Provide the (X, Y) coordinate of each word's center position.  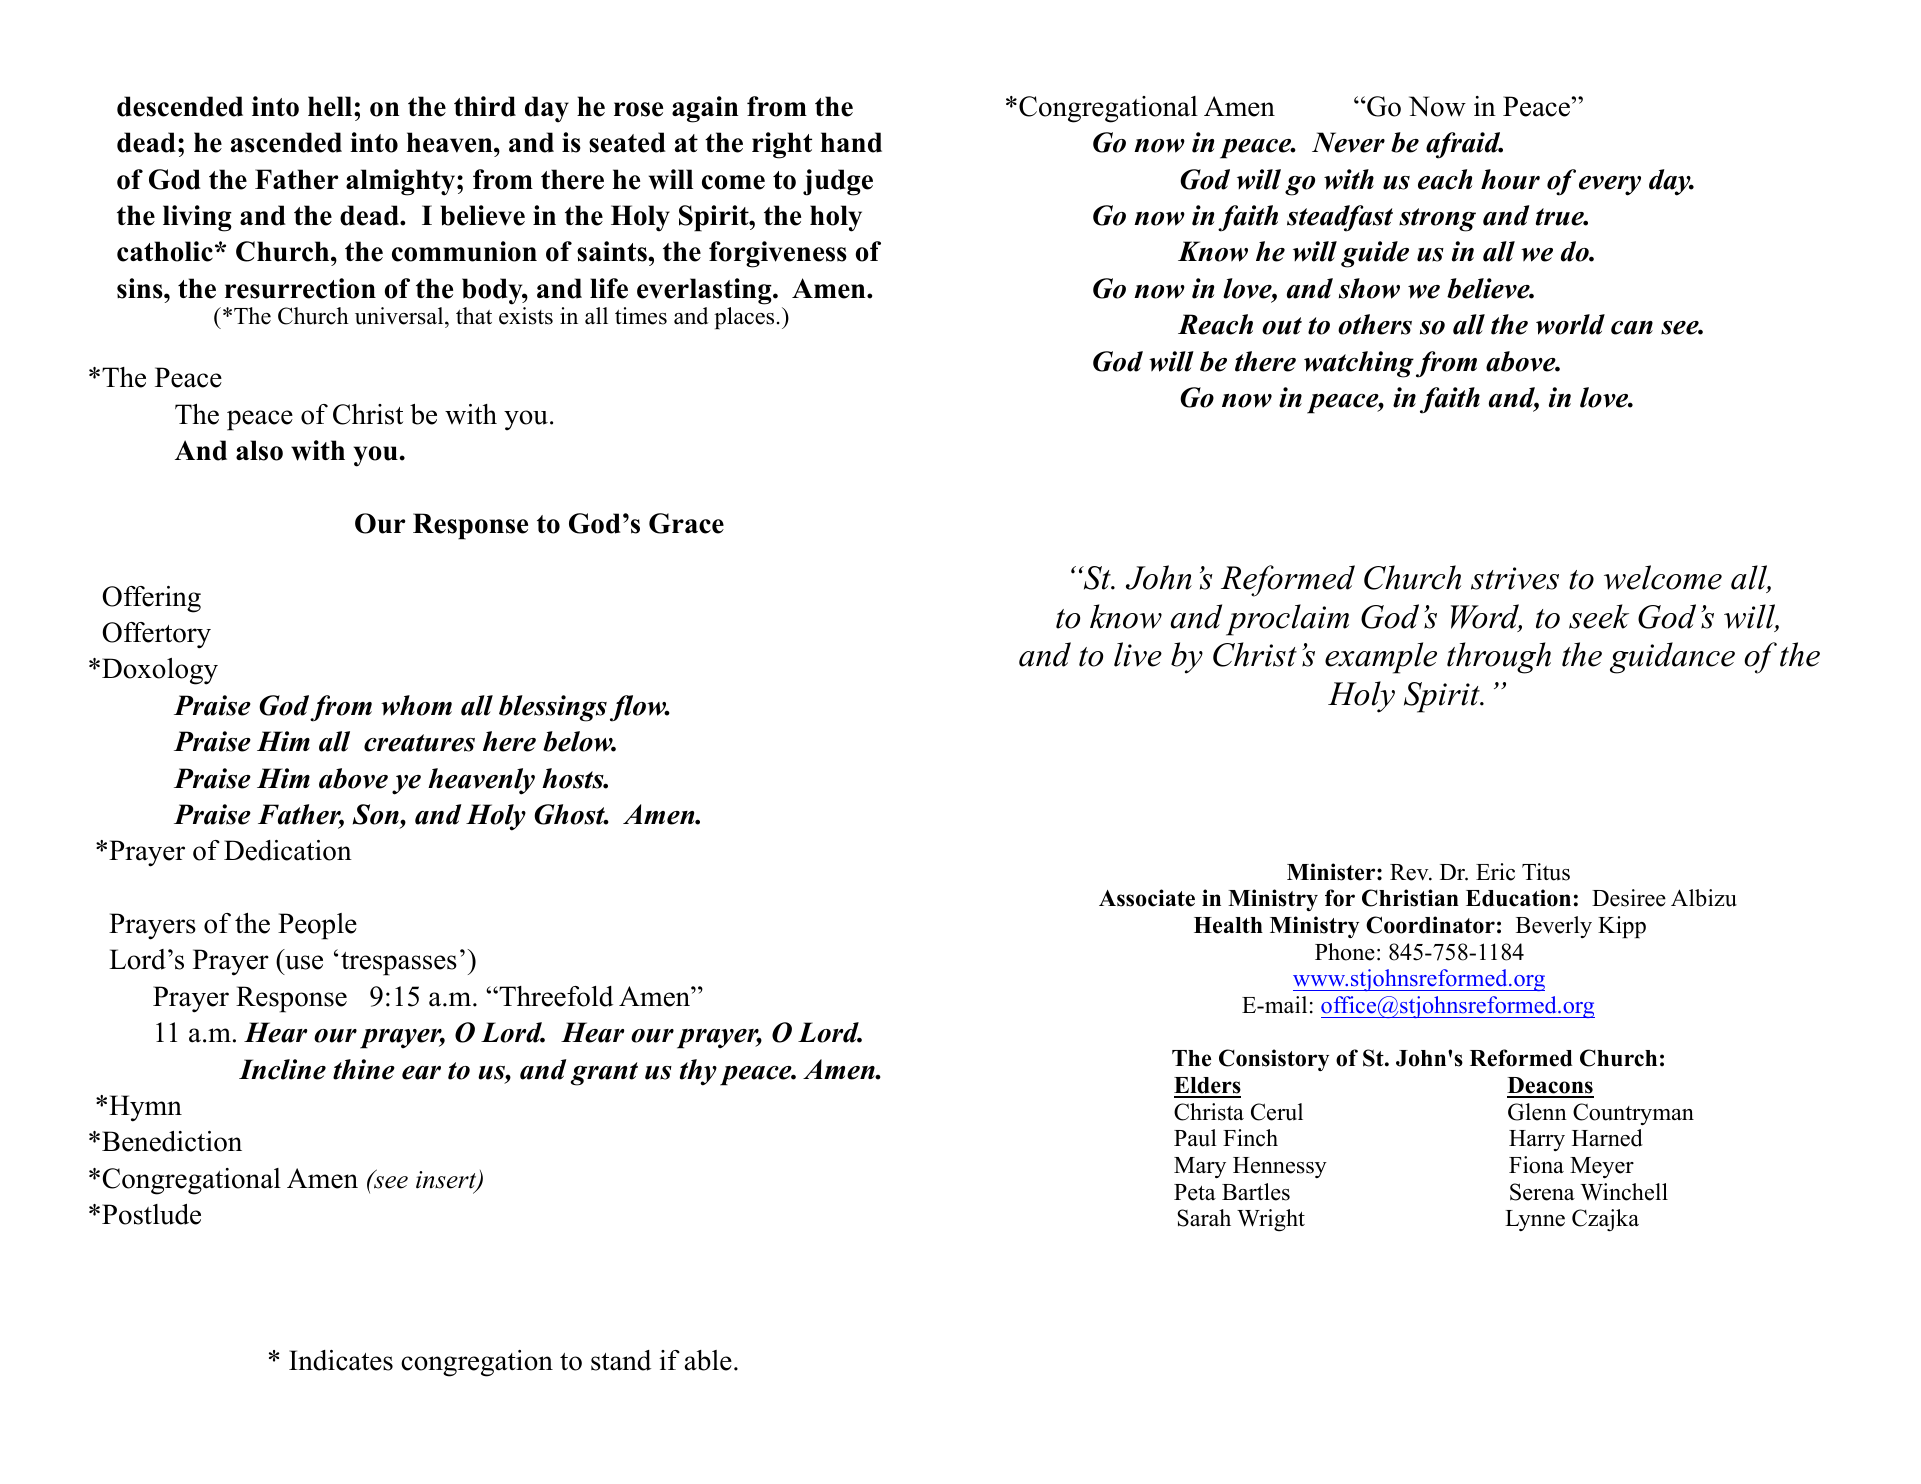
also (259, 450)
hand (851, 142)
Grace (686, 523)
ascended (286, 142)
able (708, 1360)
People (317, 926)
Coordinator (1430, 925)
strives (1515, 578)
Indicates (341, 1360)
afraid (1464, 145)
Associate (1147, 898)
